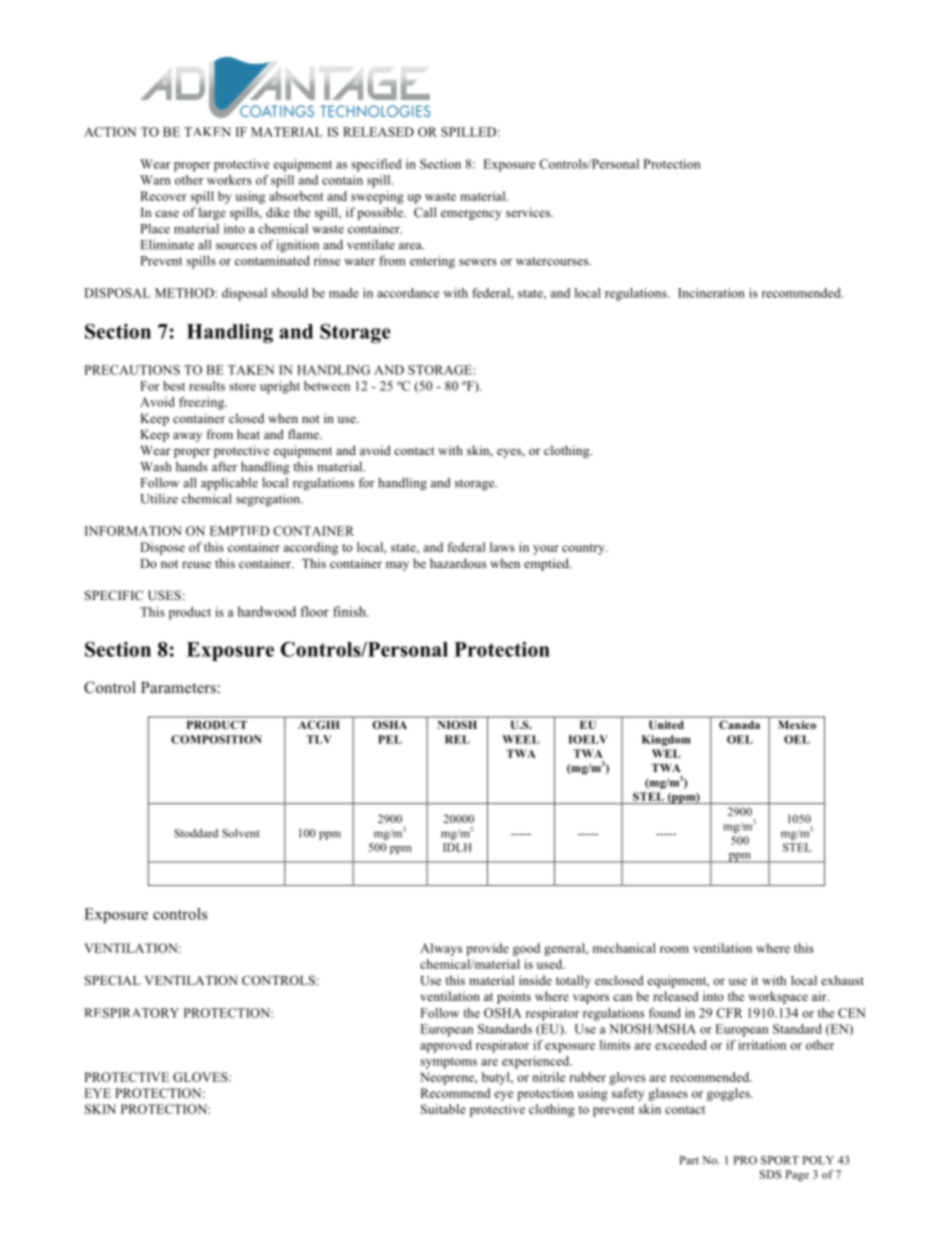 The height and width of the screenshot is (1233, 952). What do you see at coordinates (666, 753) in the screenshot?
I see `WEL` at bounding box center [666, 753].
